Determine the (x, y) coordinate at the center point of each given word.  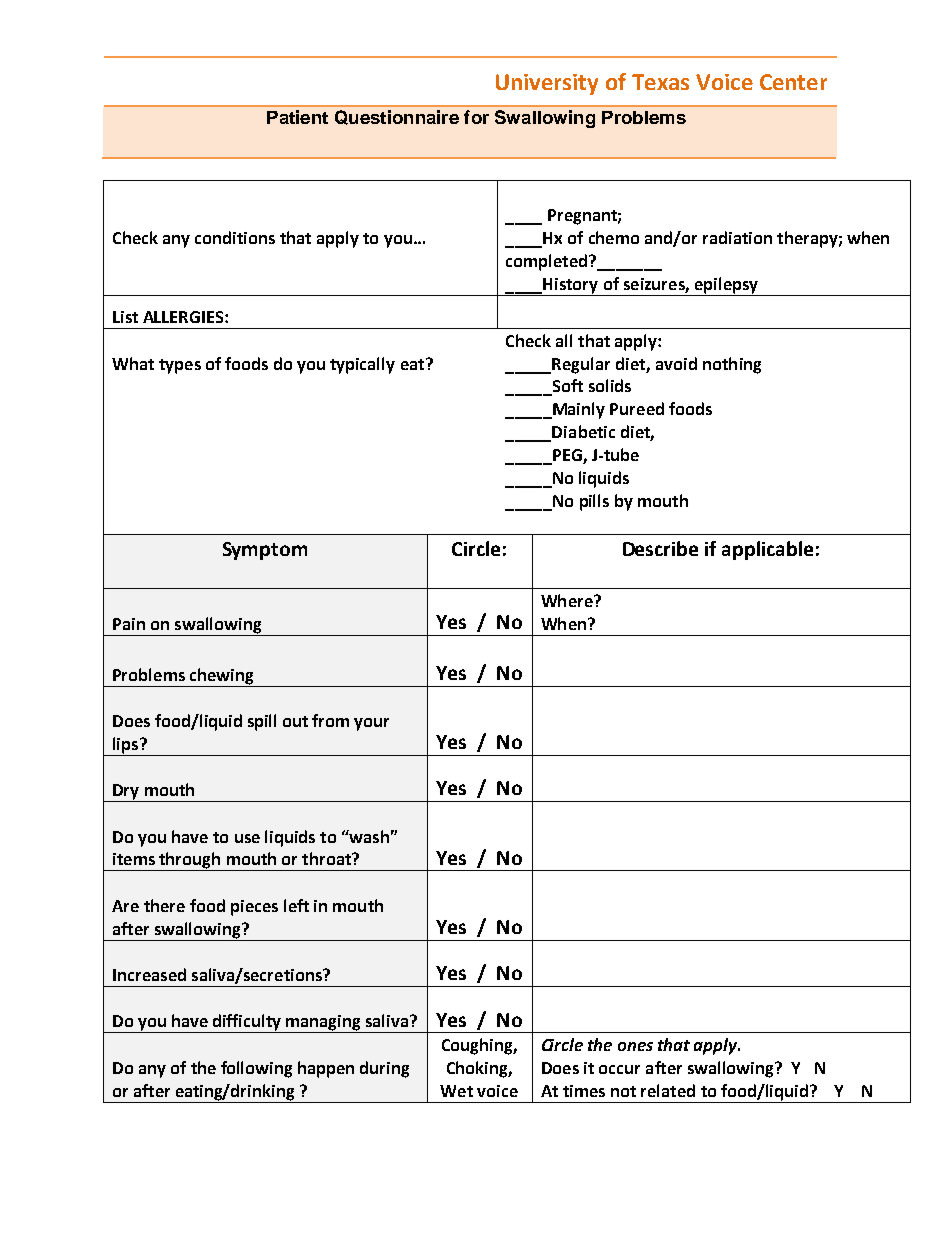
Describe (660, 548)
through (190, 861)
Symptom (265, 551)
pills (594, 502)
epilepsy (726, 285)
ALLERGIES (184, 317)
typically (362, 365)
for (476, 117)
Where (568, 600)
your (371, 724)
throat (327, 858)
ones (635, 1046)
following (256, 1069)
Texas (660, 82)
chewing (221, 676)
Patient (297, 117)
